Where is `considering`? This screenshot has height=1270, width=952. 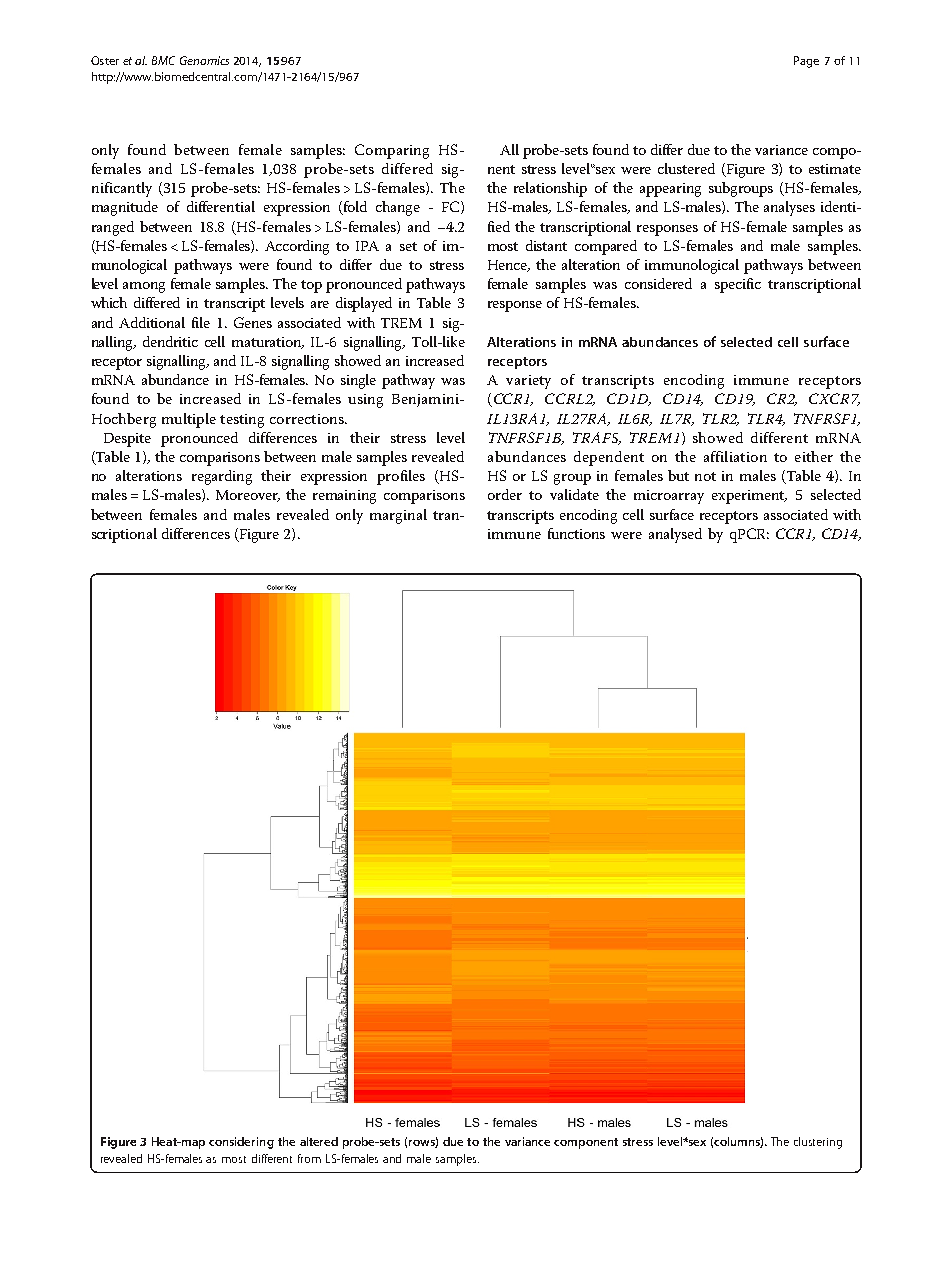
considering is located at coordinates (241, 1143).
